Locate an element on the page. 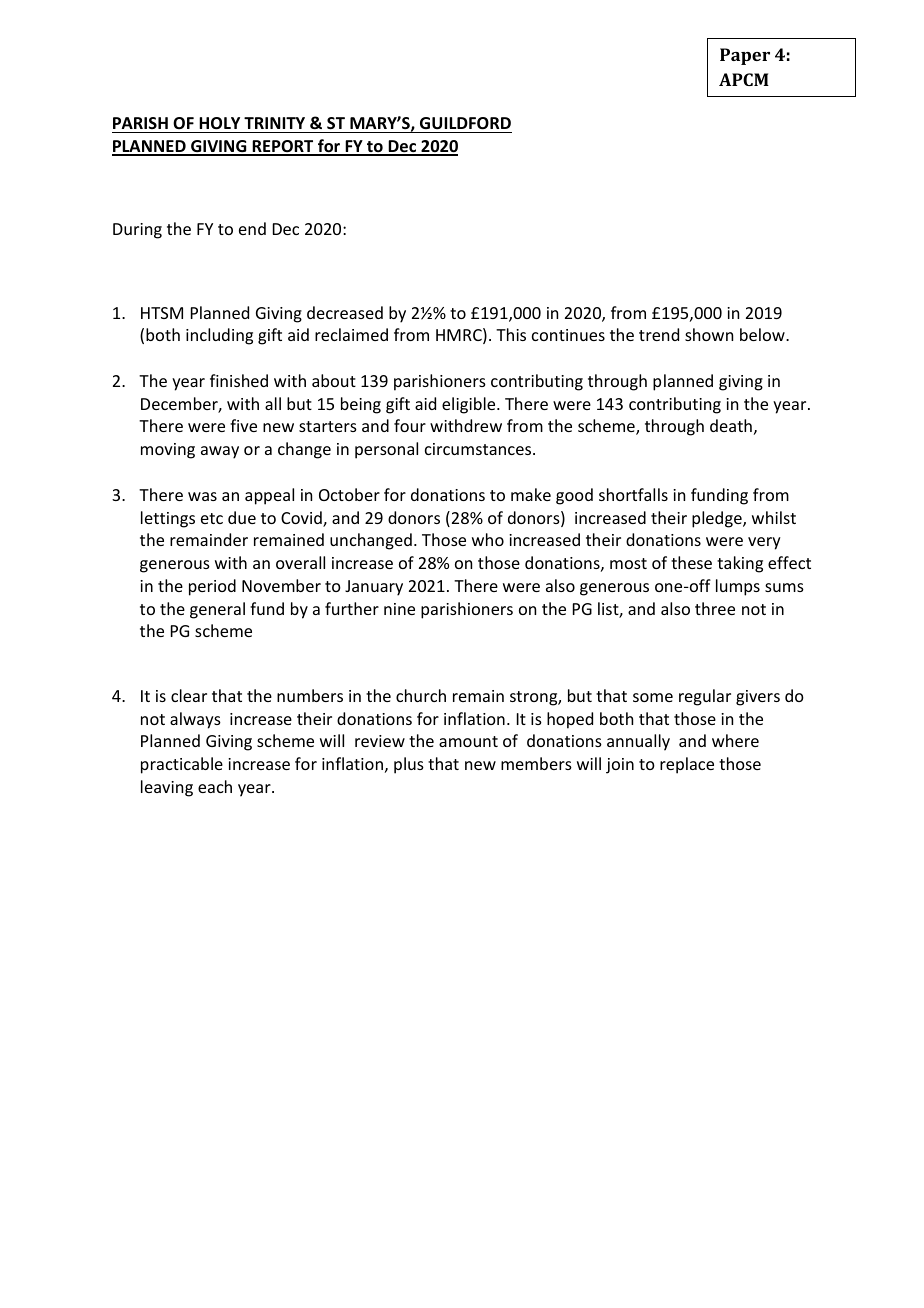 This document has width=924, height=1308. below is located at coordinates (763, 334).
